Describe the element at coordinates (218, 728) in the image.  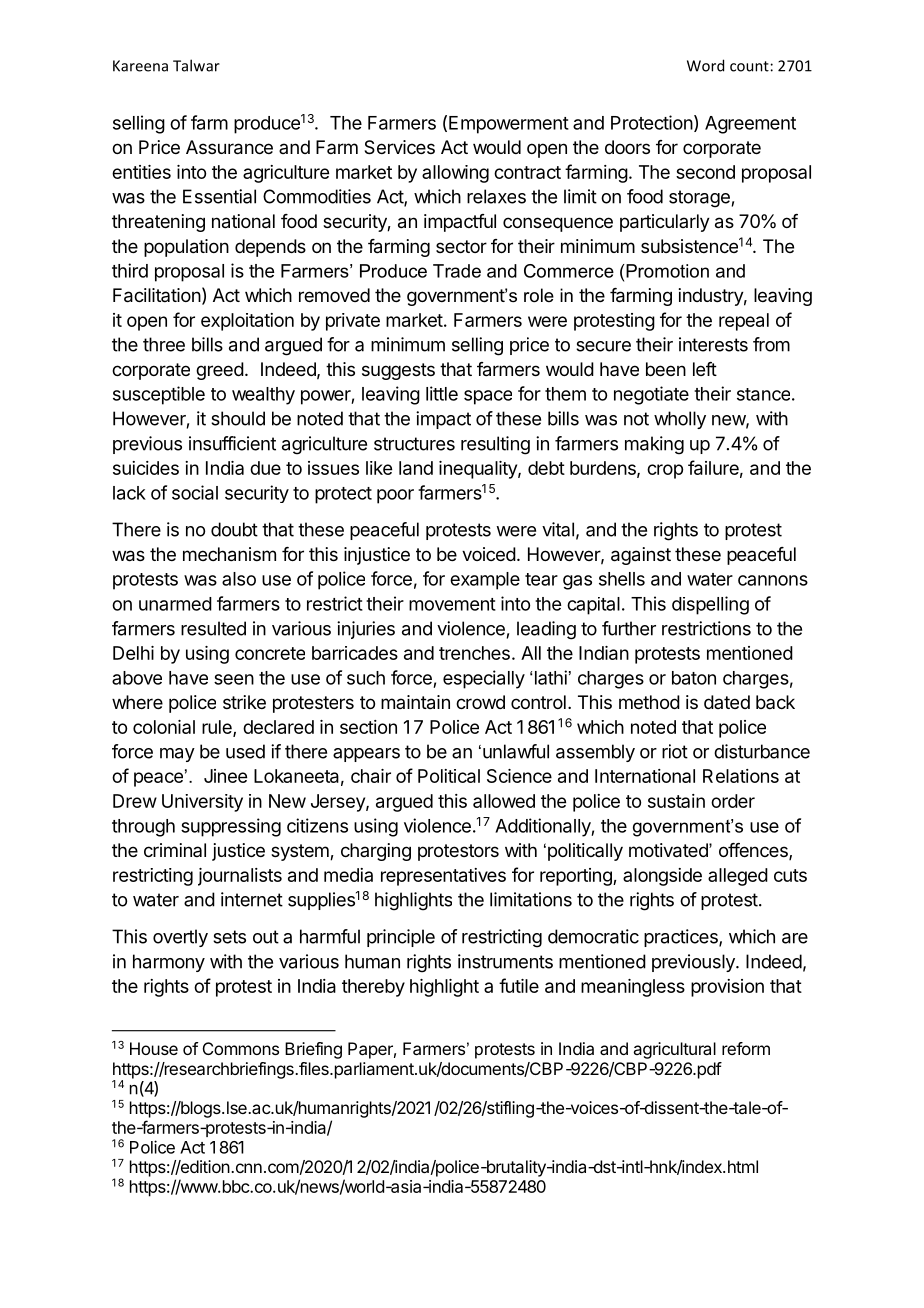
I see `rule` at that location.
